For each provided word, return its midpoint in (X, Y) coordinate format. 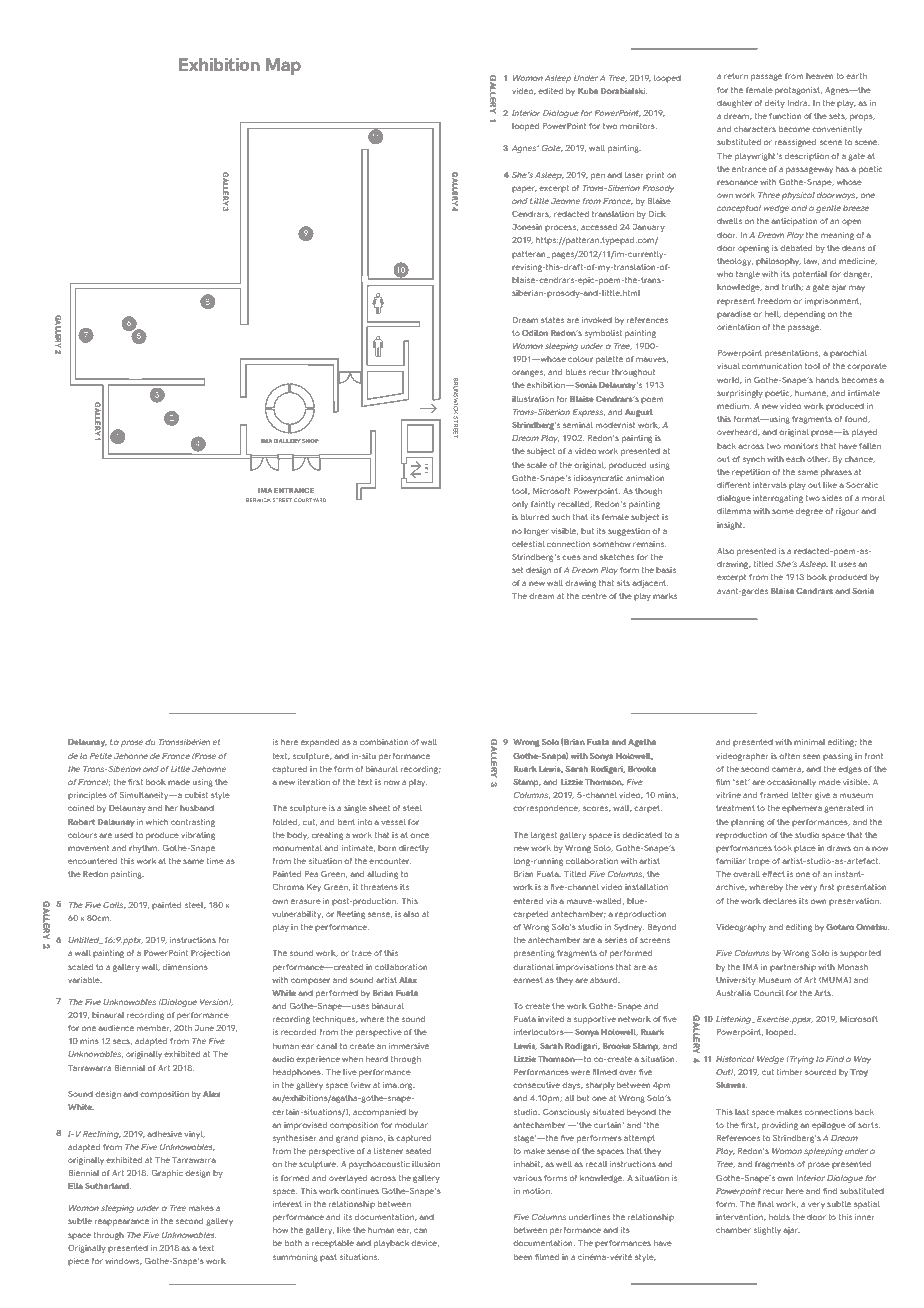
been (523, 1257)
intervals (770, 485)
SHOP (310, 441)
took (783, 848)
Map (283, 66)
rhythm (144, 849)
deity (775, 104)
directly (414, 849)
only (520, 505)
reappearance (122, 1222)
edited (550, 91)
